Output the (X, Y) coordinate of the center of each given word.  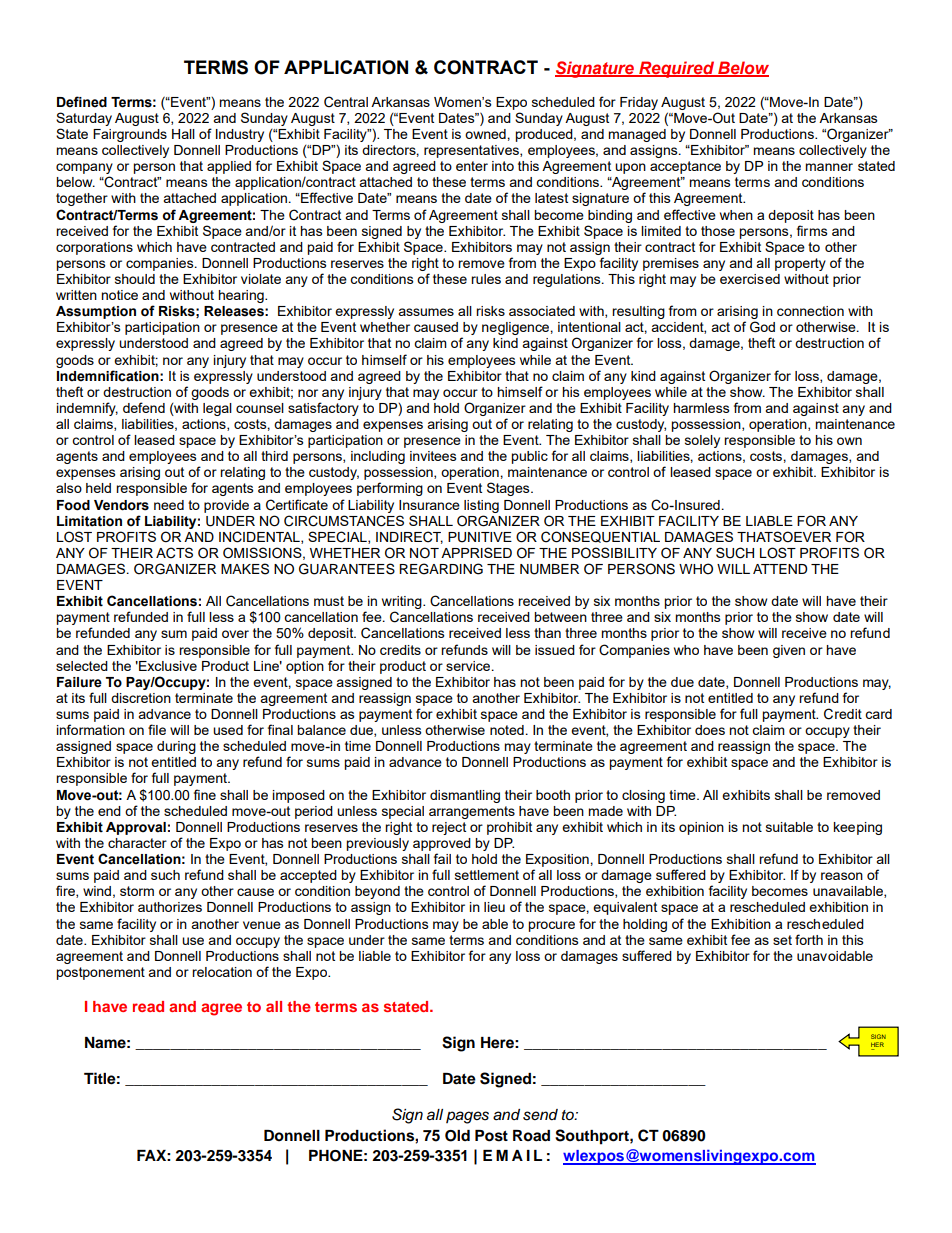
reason (842, 876)
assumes (426, 312)
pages (467, 1117)
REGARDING (441, 569)
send (540, 1115)
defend (144, 407)
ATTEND (780, 569)
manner (829, 167)
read (148, 1006)
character (137, 843)
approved (442, 844)
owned (486, 134)
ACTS (174, 553)
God (762, 327)
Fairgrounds (130, 135)
